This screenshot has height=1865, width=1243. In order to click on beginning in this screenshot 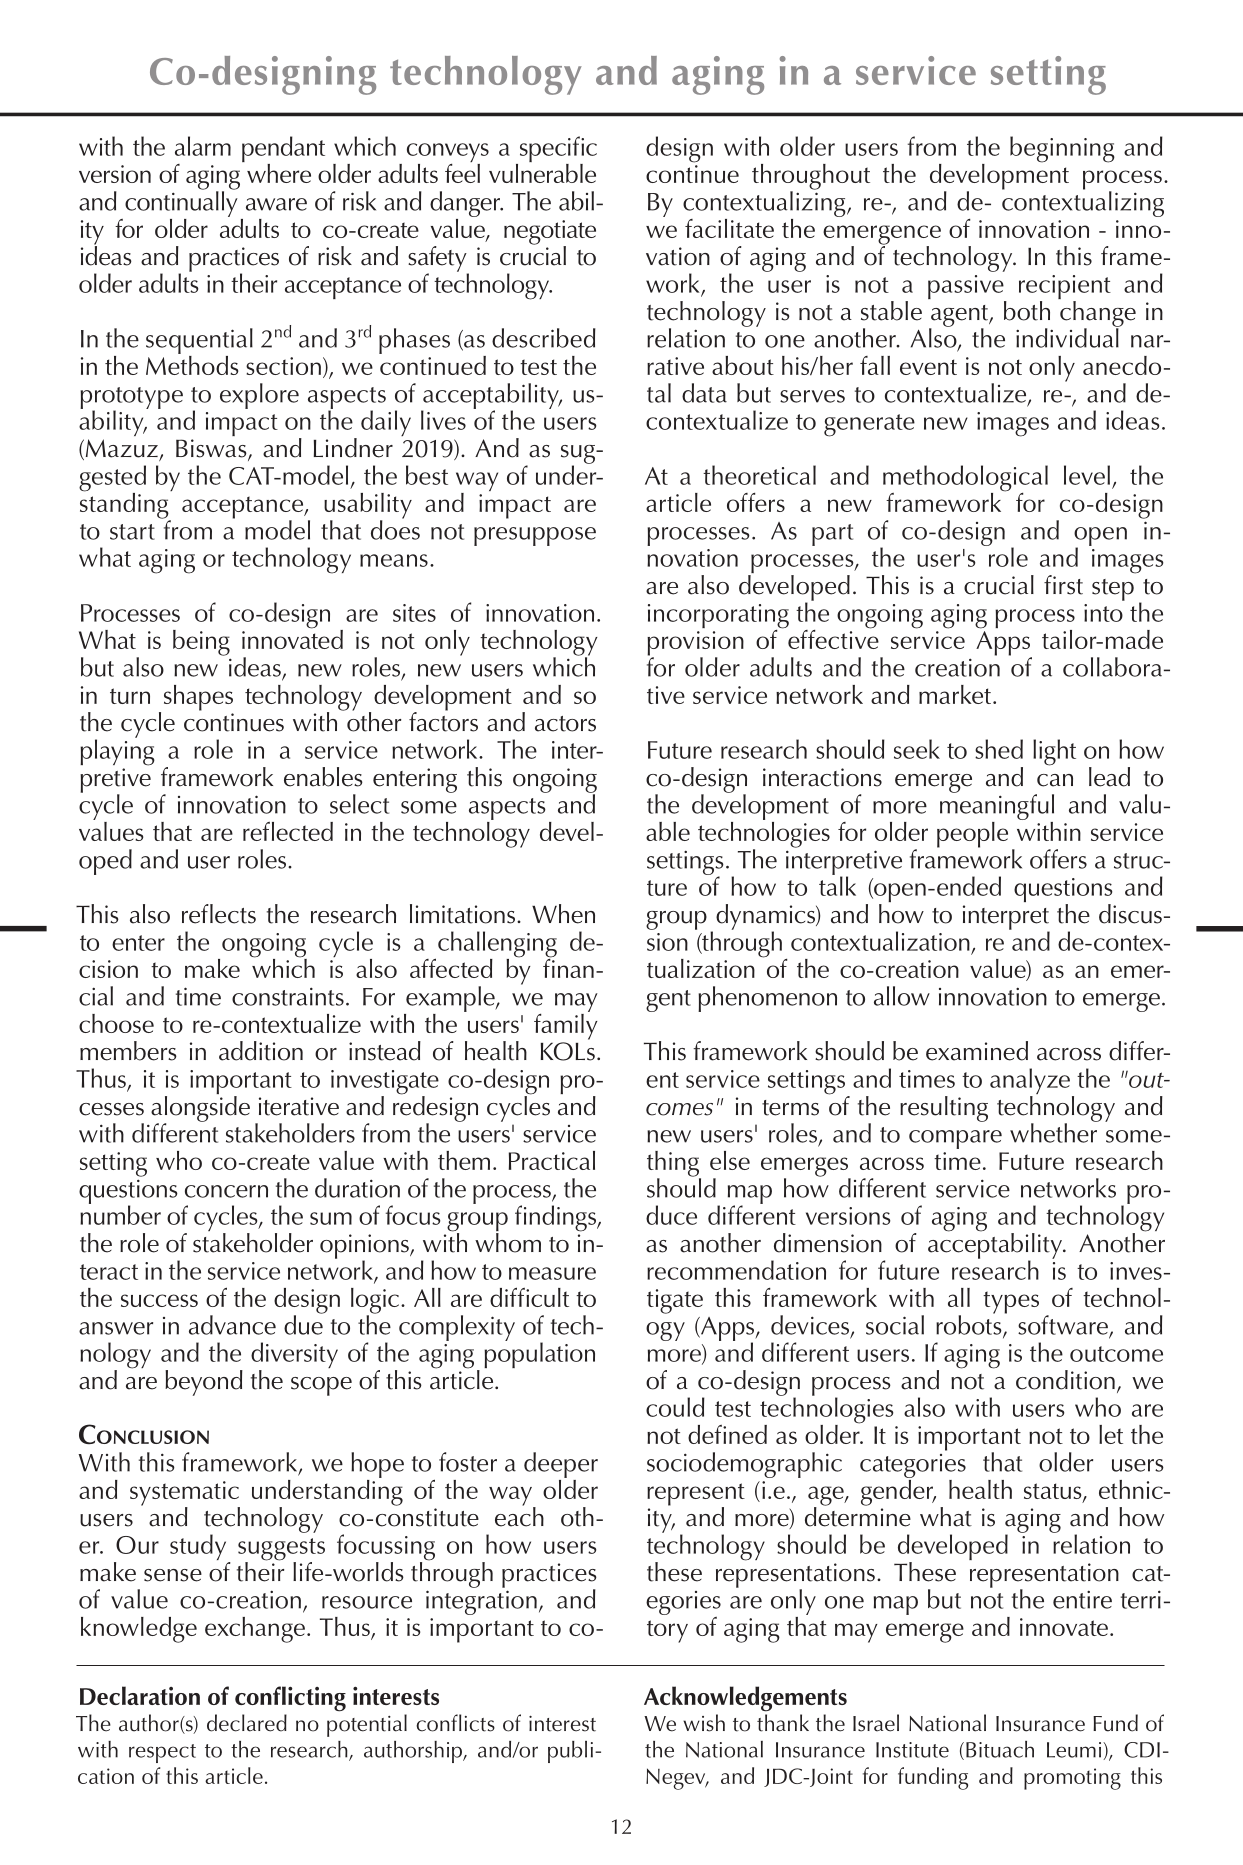, I will do `click(1062, 149)`.
